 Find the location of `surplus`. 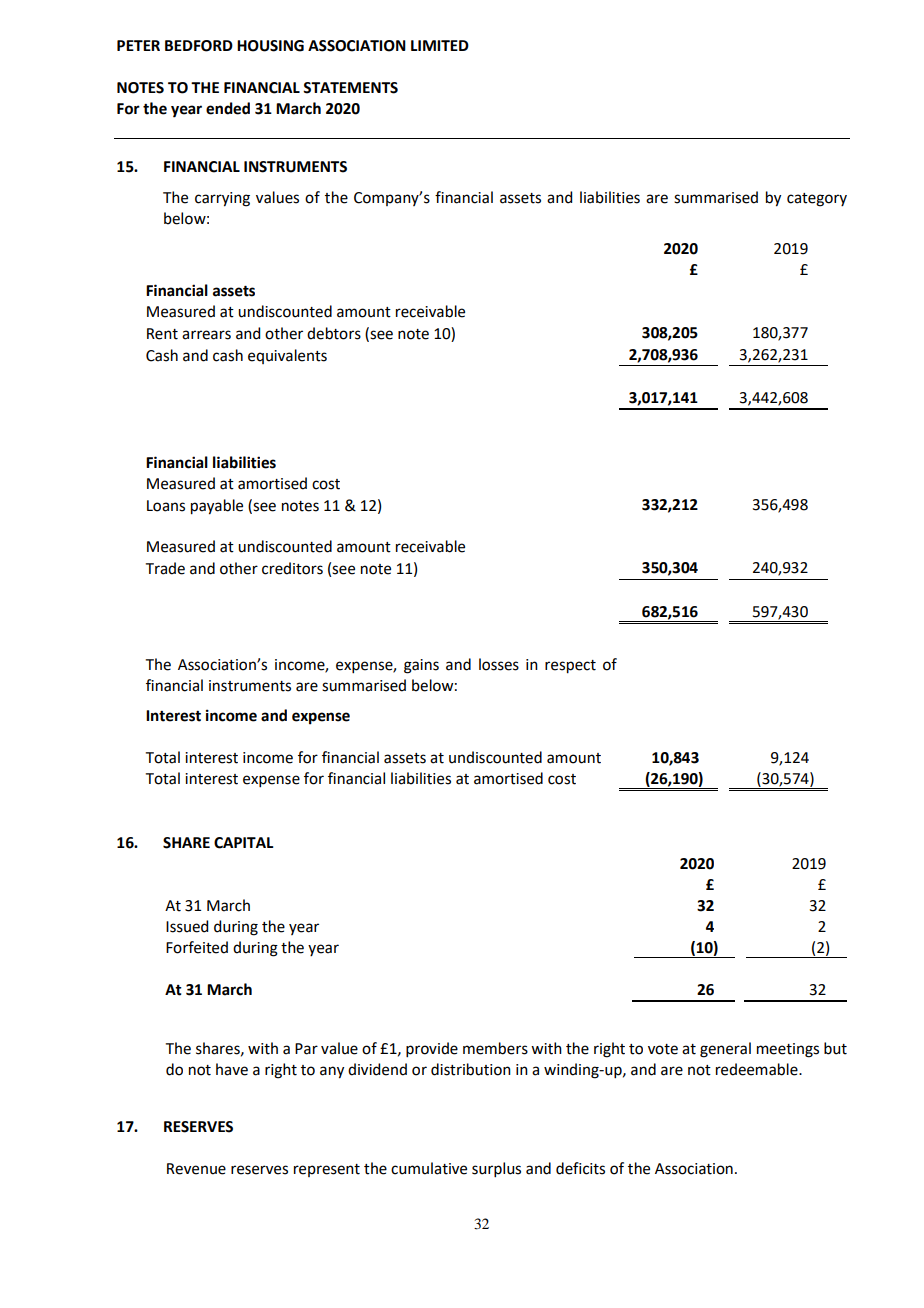

surplus is located at coordinates (496, 1169).
